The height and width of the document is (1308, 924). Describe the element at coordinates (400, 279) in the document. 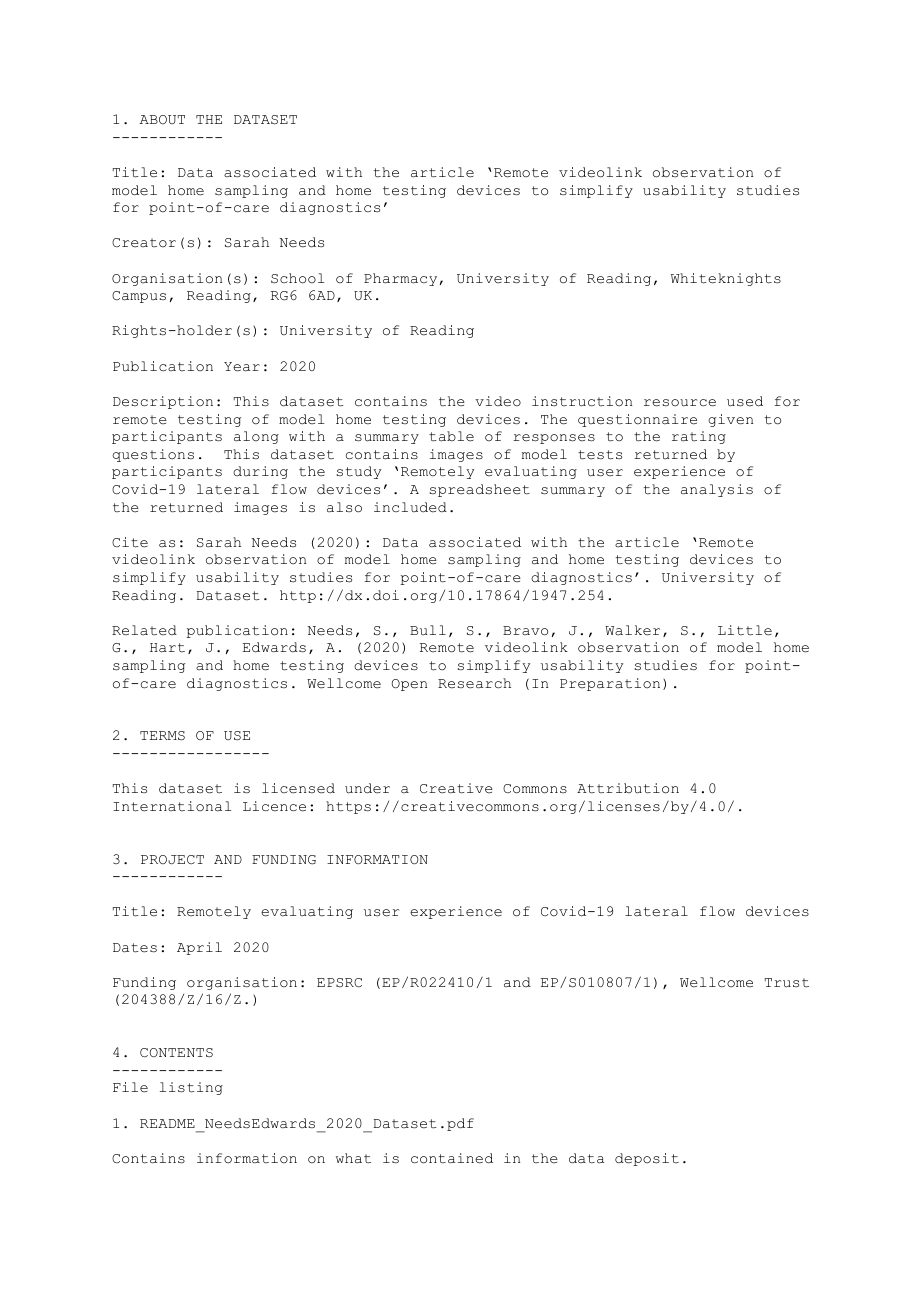

I see `Pharmacy` at that location.
